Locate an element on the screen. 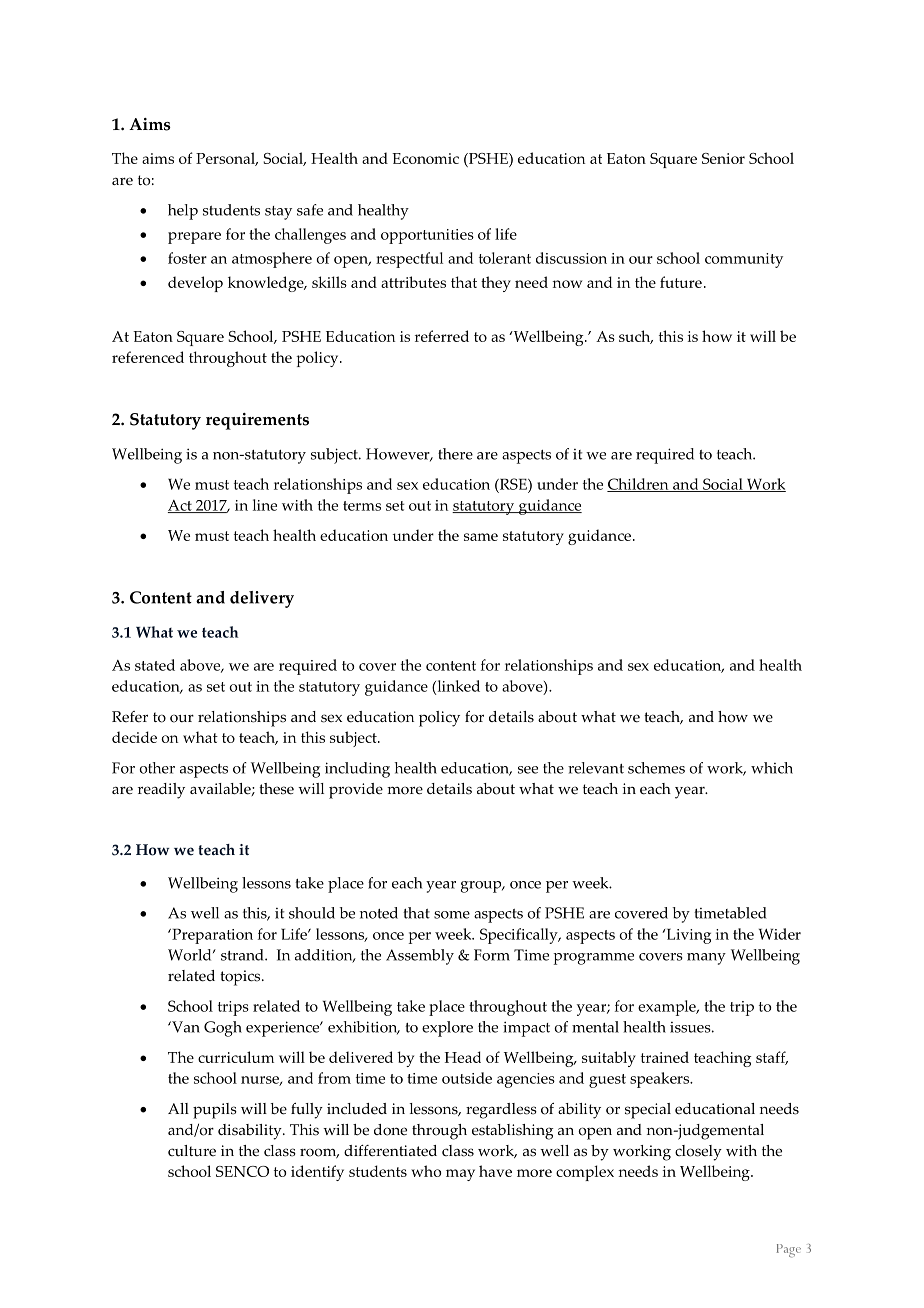 This screenshot has width=924, height=1308. culture is located at coordinates (192, 1151).
